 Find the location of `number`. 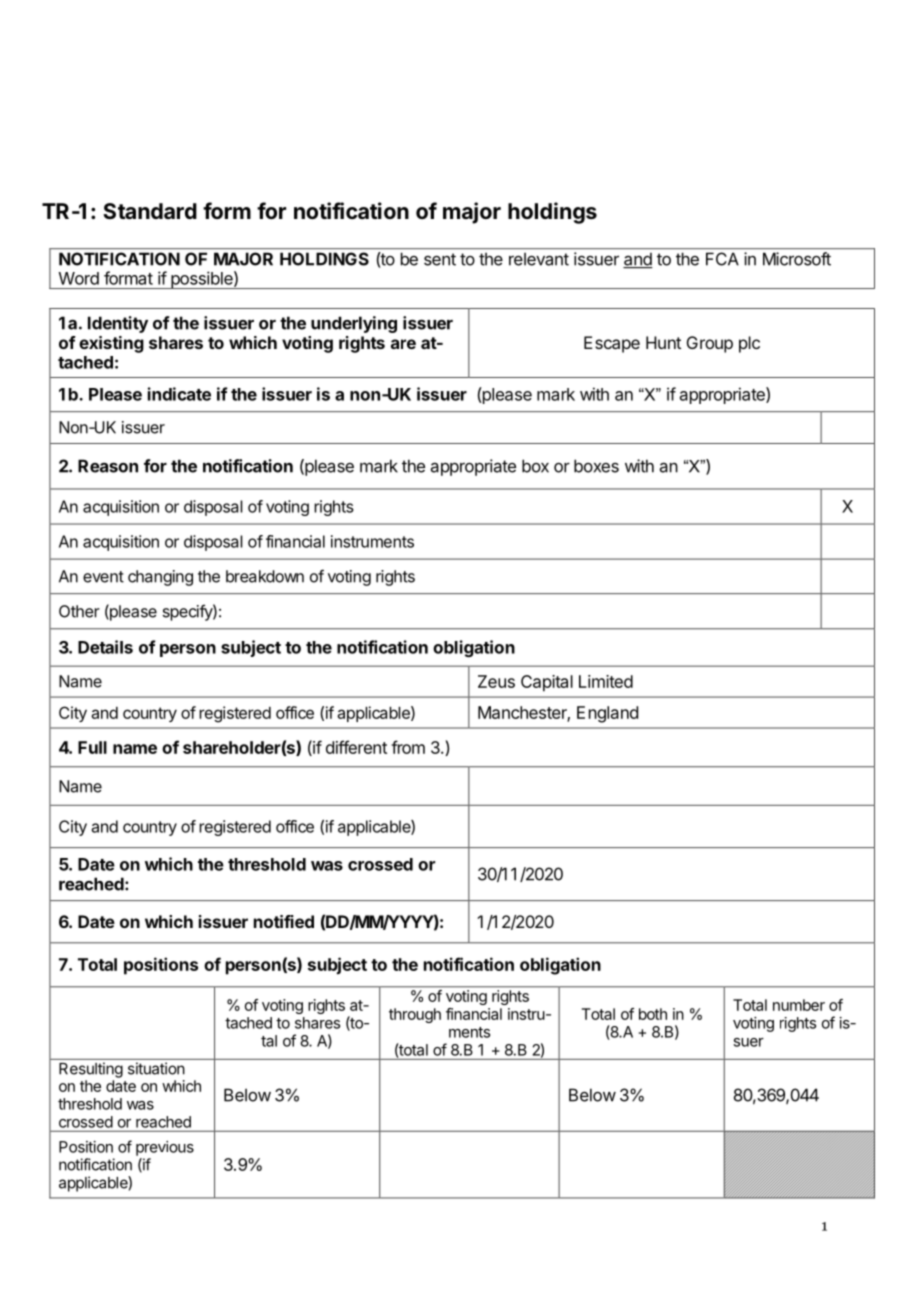

number is located at coordinates (799, 1005).
